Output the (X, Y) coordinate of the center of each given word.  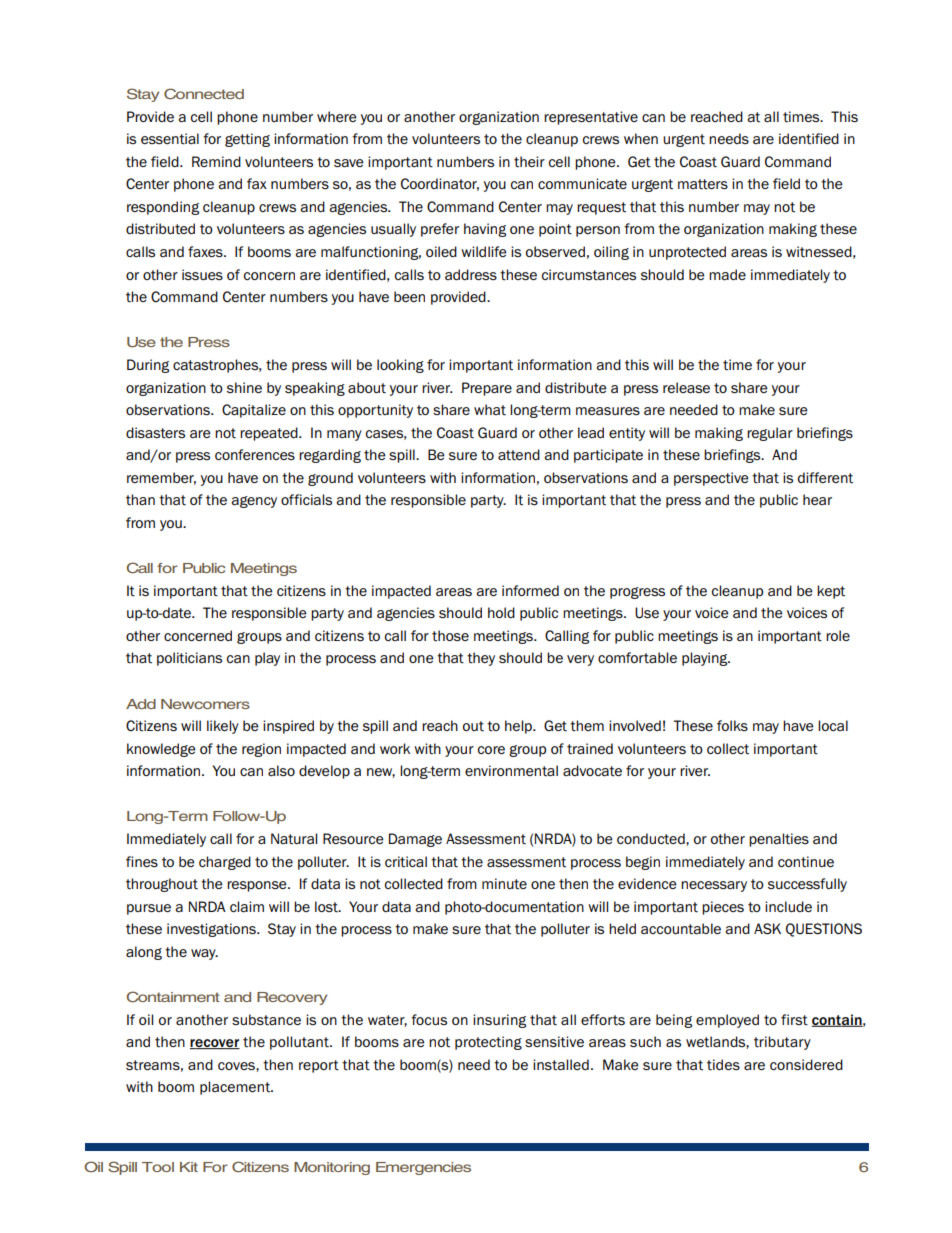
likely (223, 727)
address (471, 274)
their (529, 161)
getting (247, 140)
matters (703, 184)
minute (504, 883)
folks (732, 725)
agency (254, 502)
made (727, 274)
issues (202, 275)
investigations (212, 930)
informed (530, 590)
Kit (189, 1167)
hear (817, 499)
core (491, 750)
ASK (767, 929)
